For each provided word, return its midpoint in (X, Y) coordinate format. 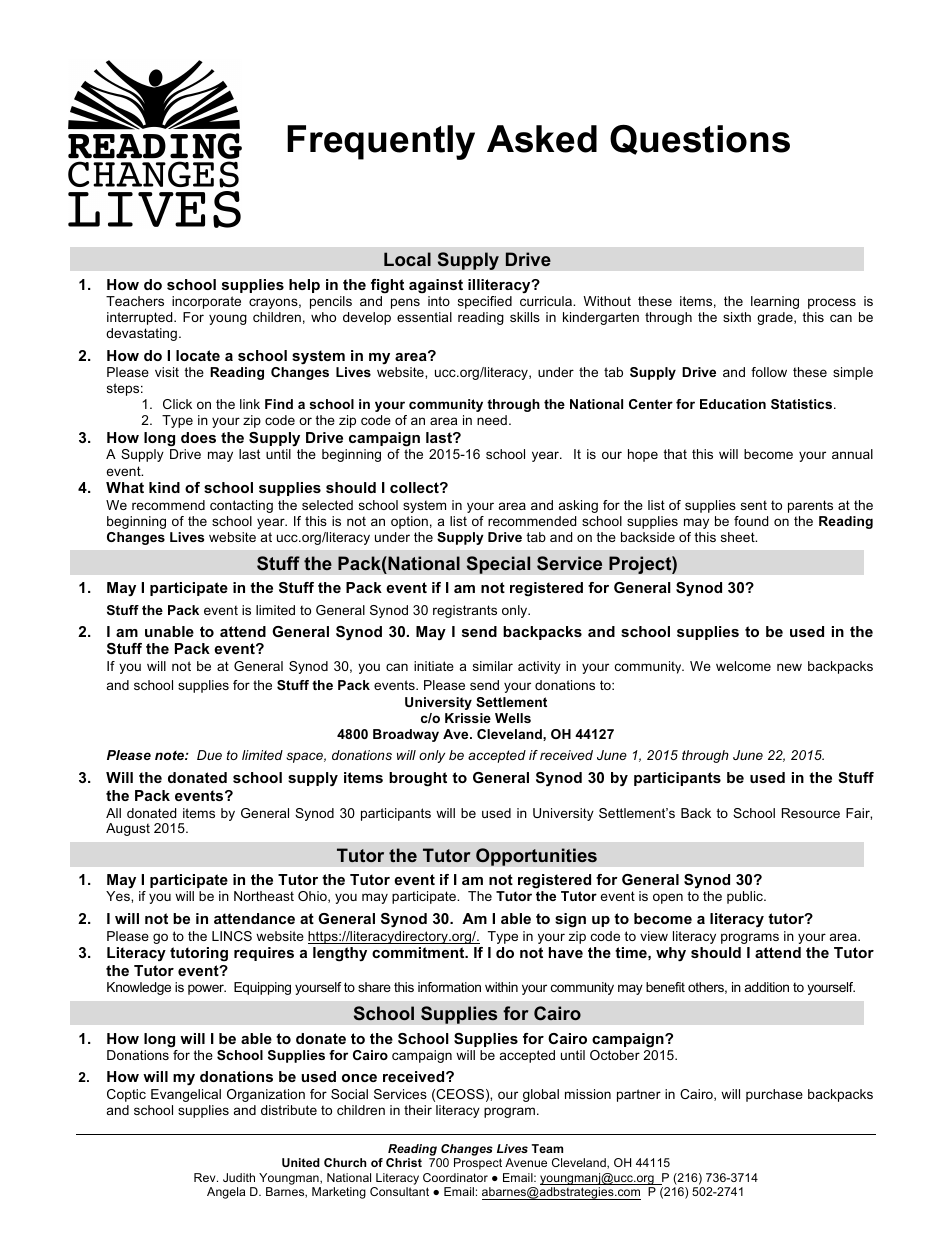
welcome (743, 666)
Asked (542, 139)
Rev (206, 1177)
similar (493, 666)
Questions (700, 140)
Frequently (381, 142)
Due (209, 755)
